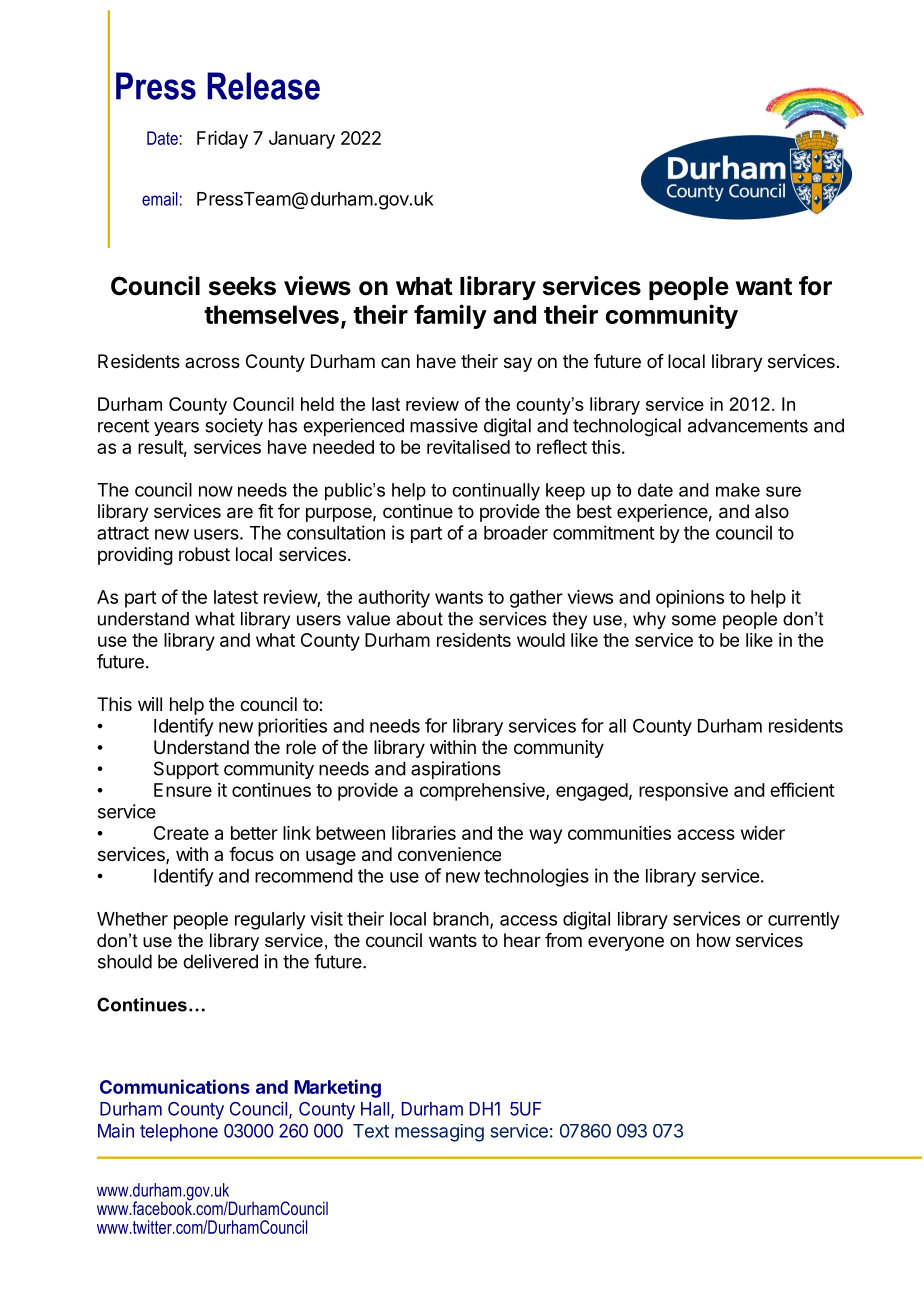  Describe the element at coordinates (748, 425) in the document. I see `advancements` at that location.
